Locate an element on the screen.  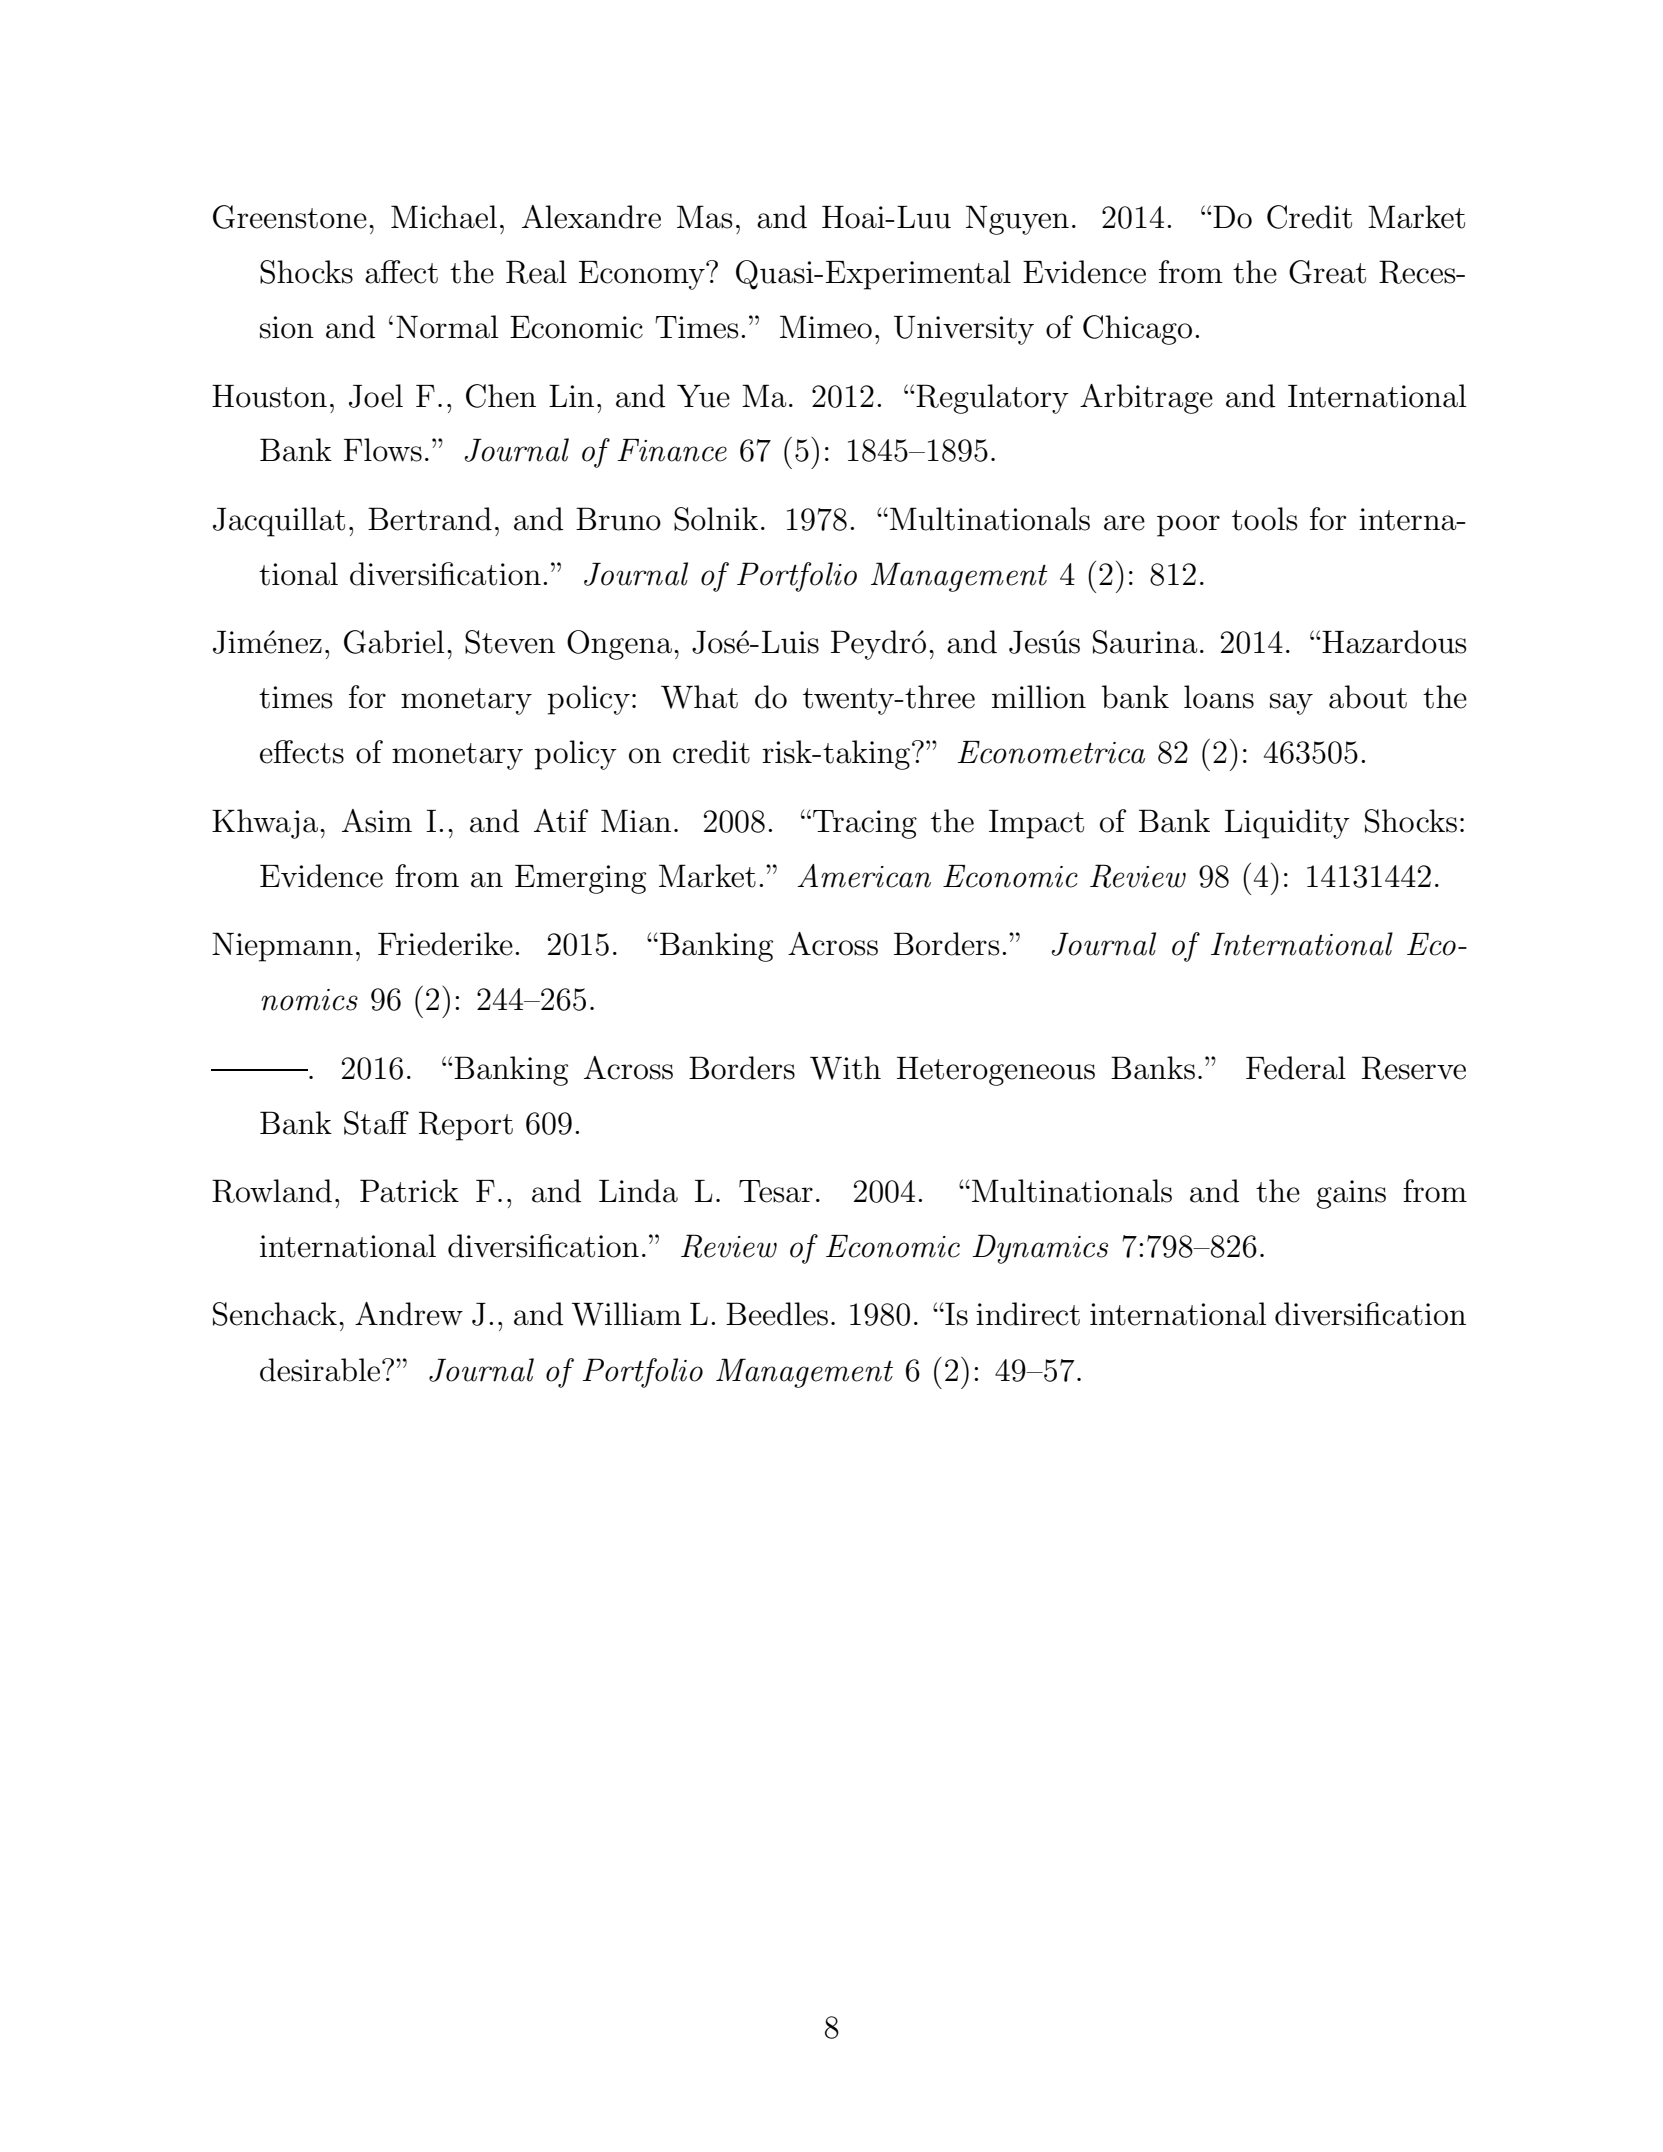
Federal is located at coordinates (1296, 1068).
